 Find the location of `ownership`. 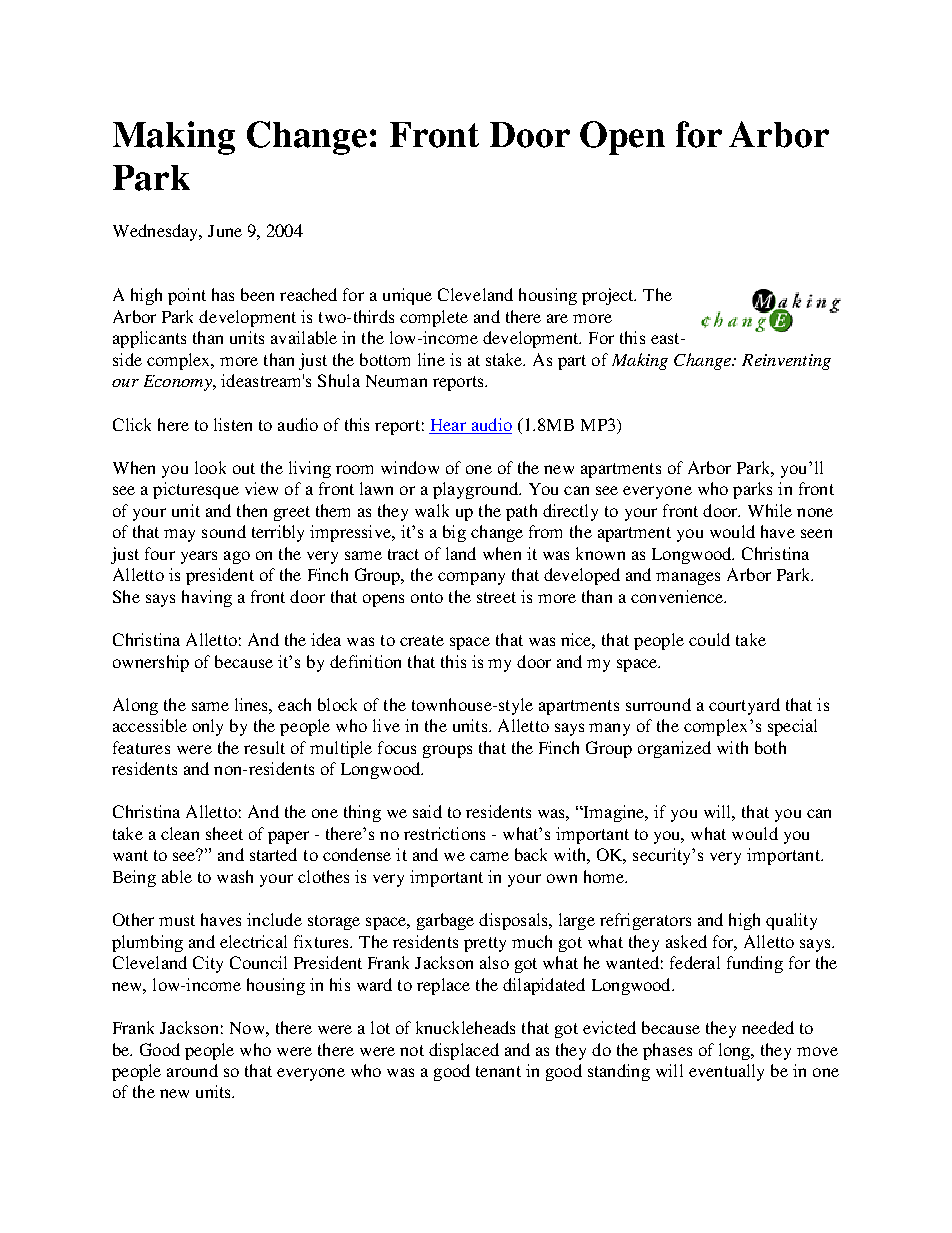

ownership is located at coordinates (151, 663).
